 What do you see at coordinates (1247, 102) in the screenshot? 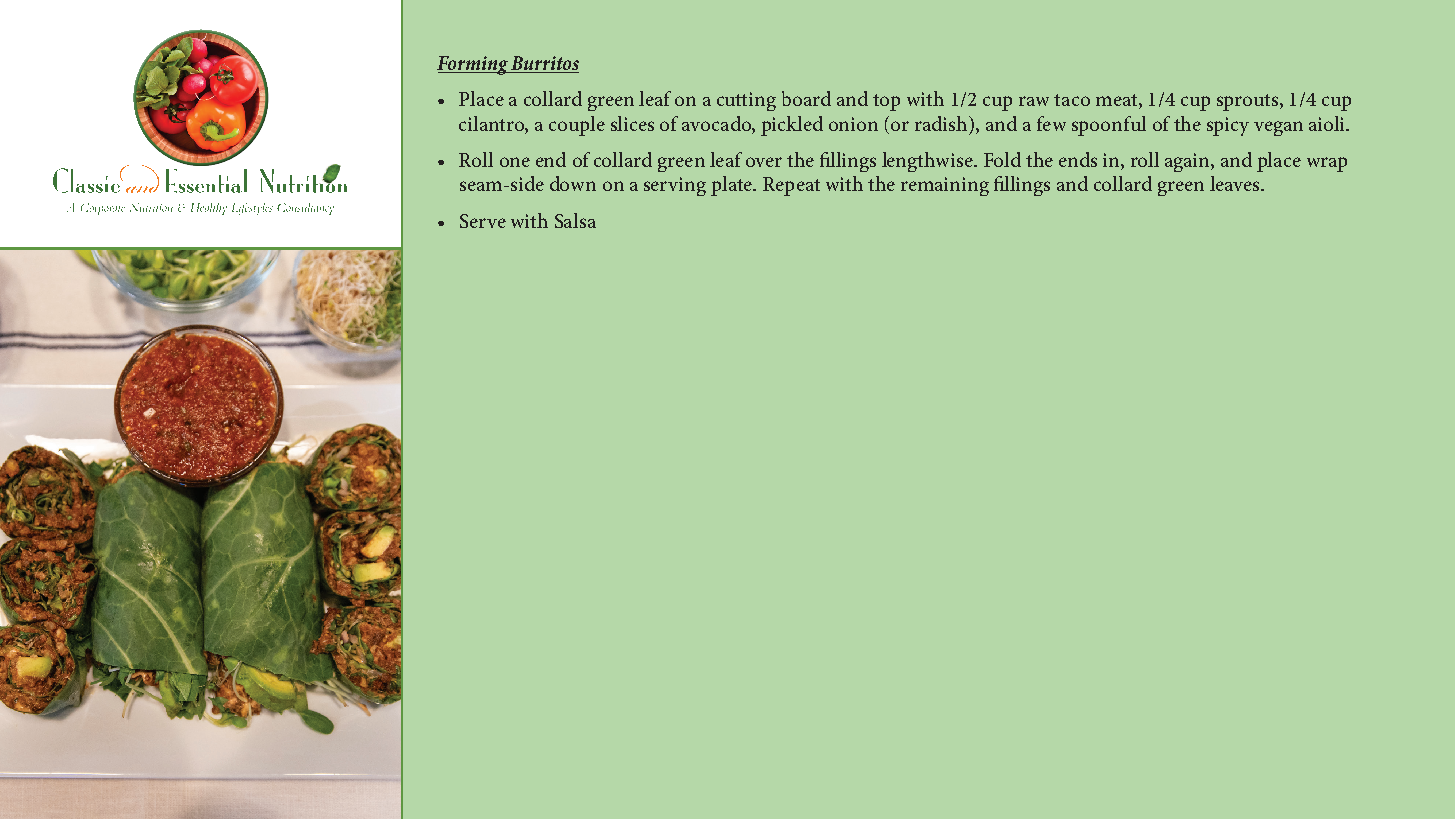
I see `sprouts` at bounding box center [1247, 102].
